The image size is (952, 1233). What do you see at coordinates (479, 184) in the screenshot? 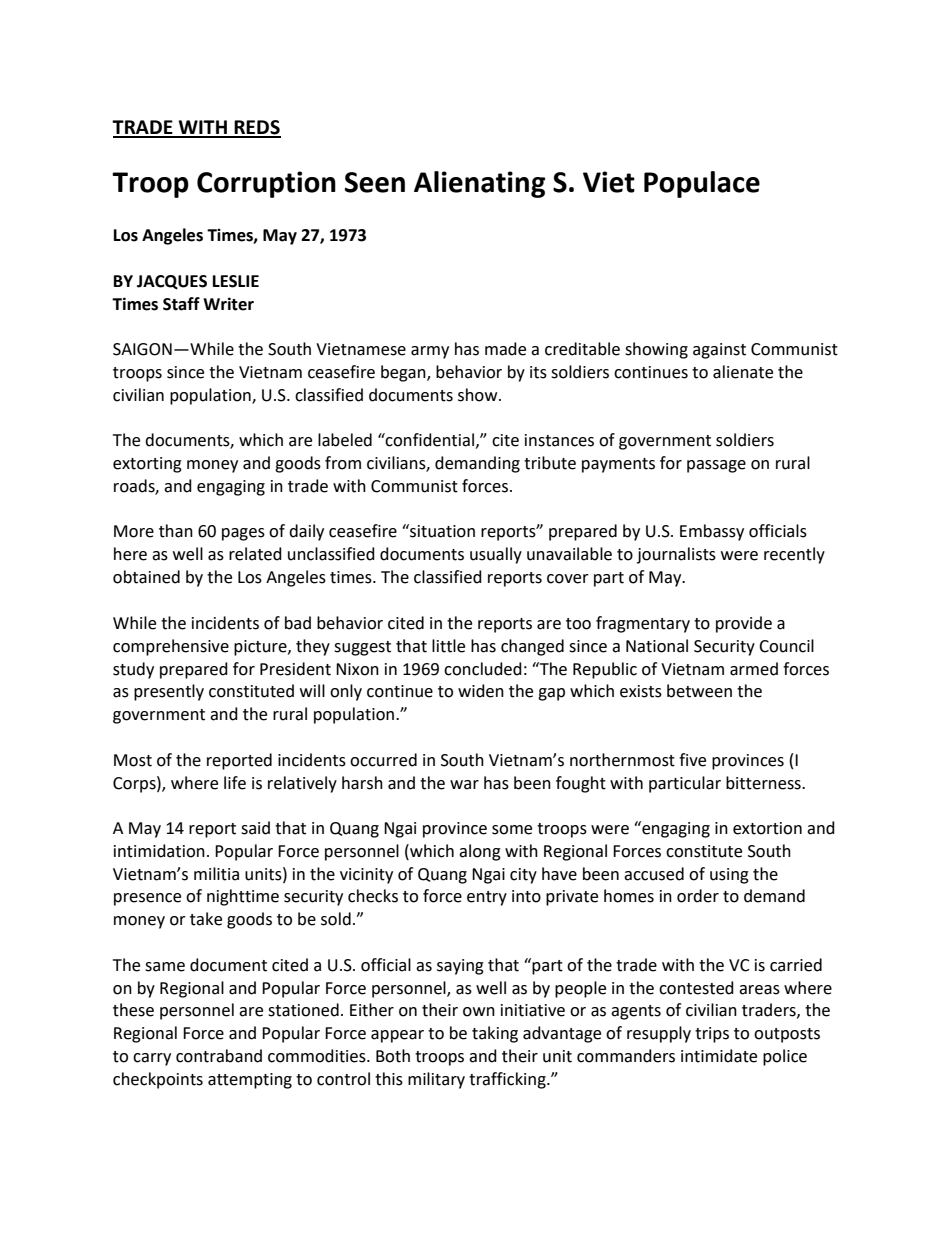
I see `Alienating` at bounding box center [479, 184].
